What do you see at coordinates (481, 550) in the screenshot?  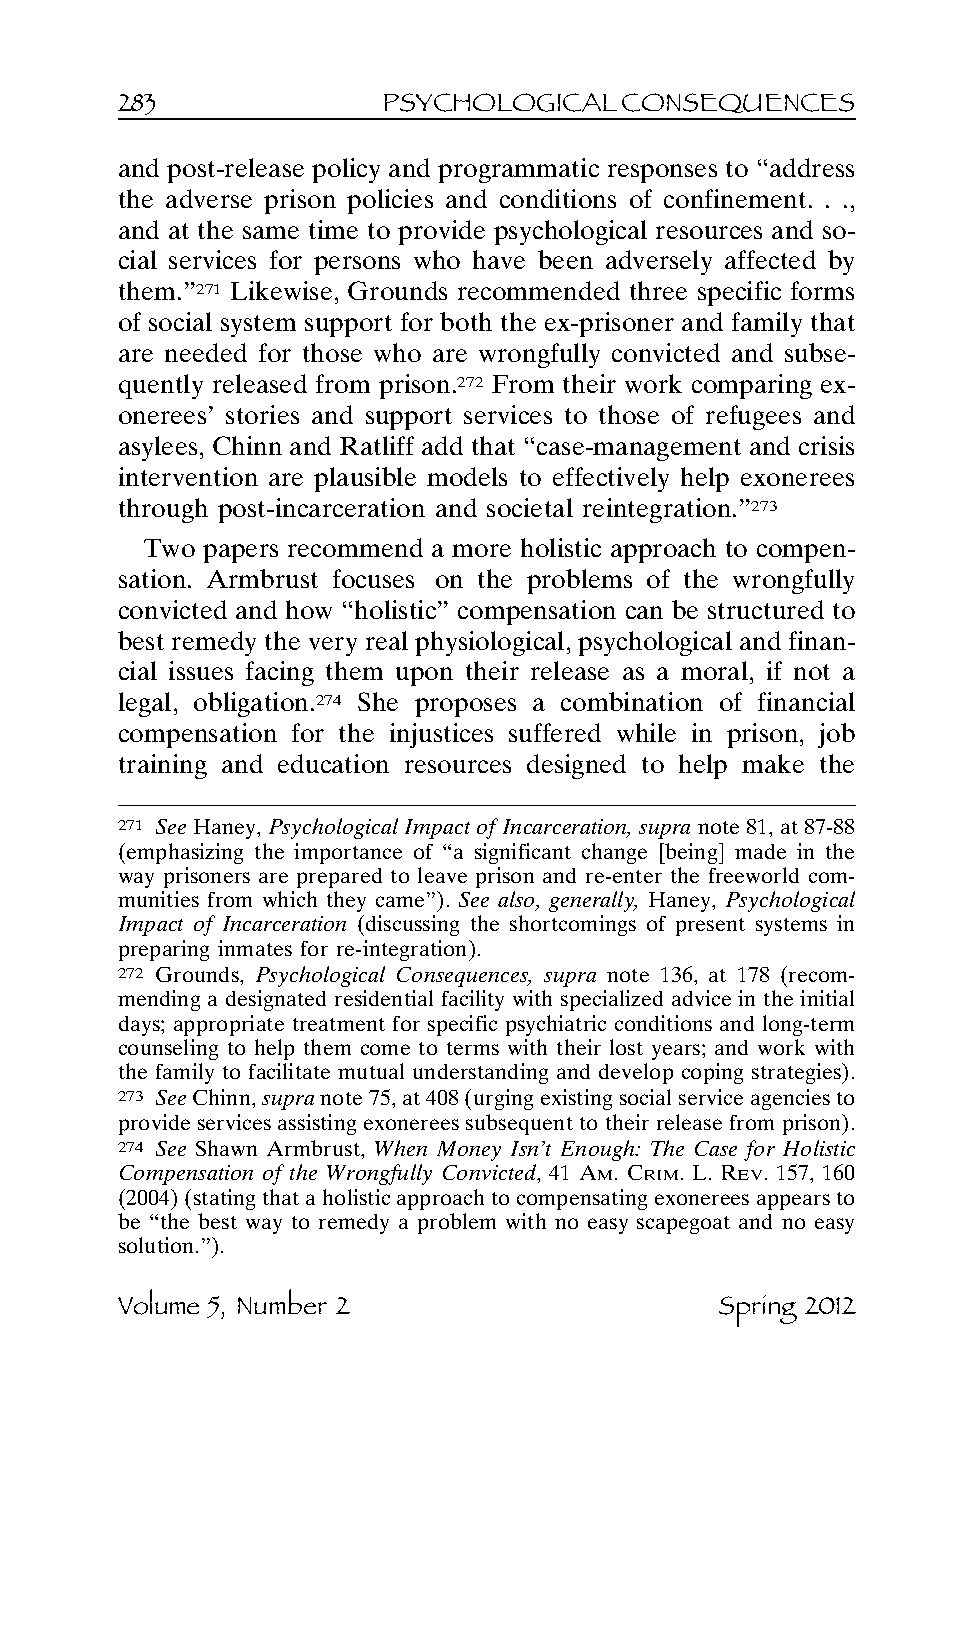 I see `more` at bounding box center [481, 550].
